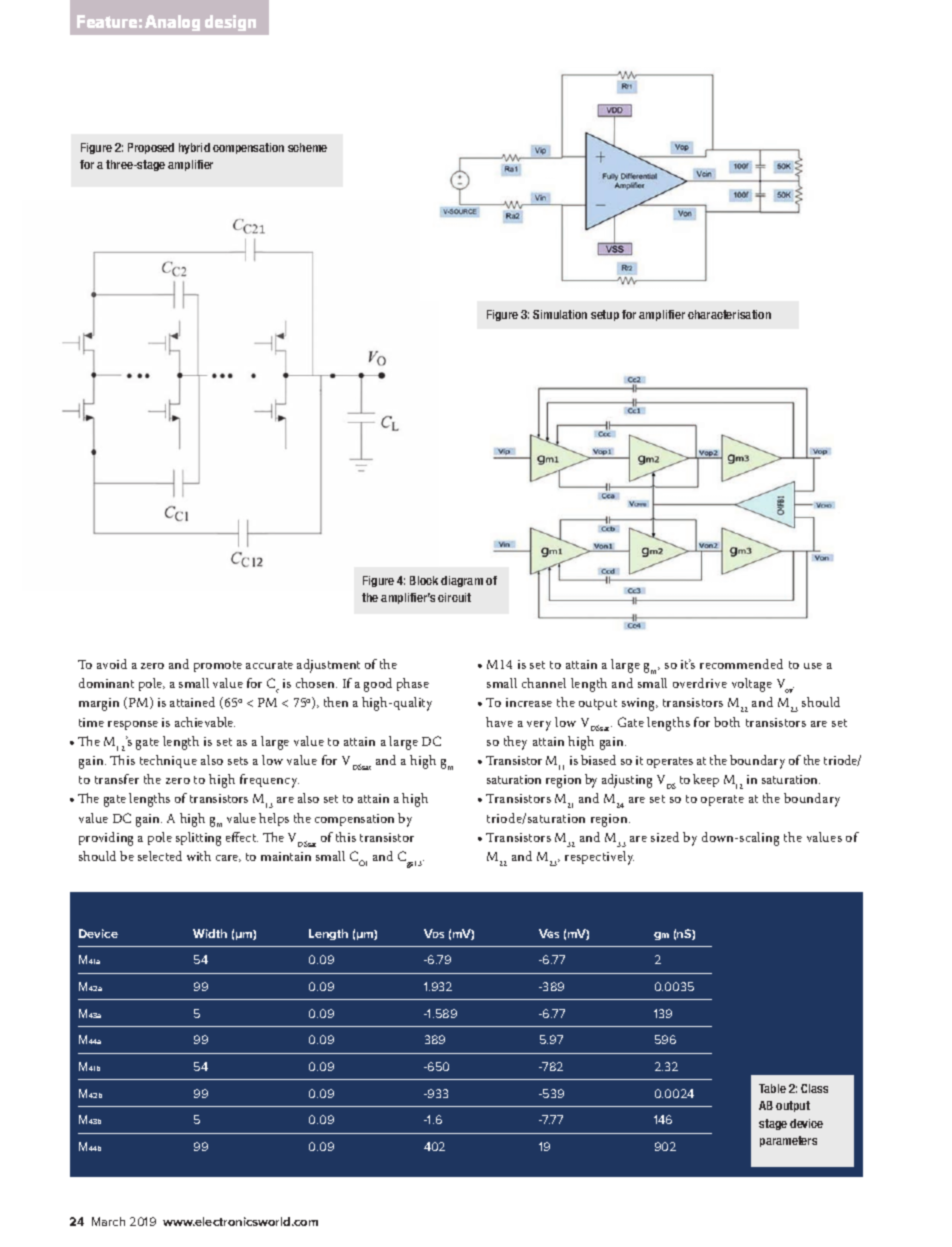  I want to click on March, so click(108, 1221).
